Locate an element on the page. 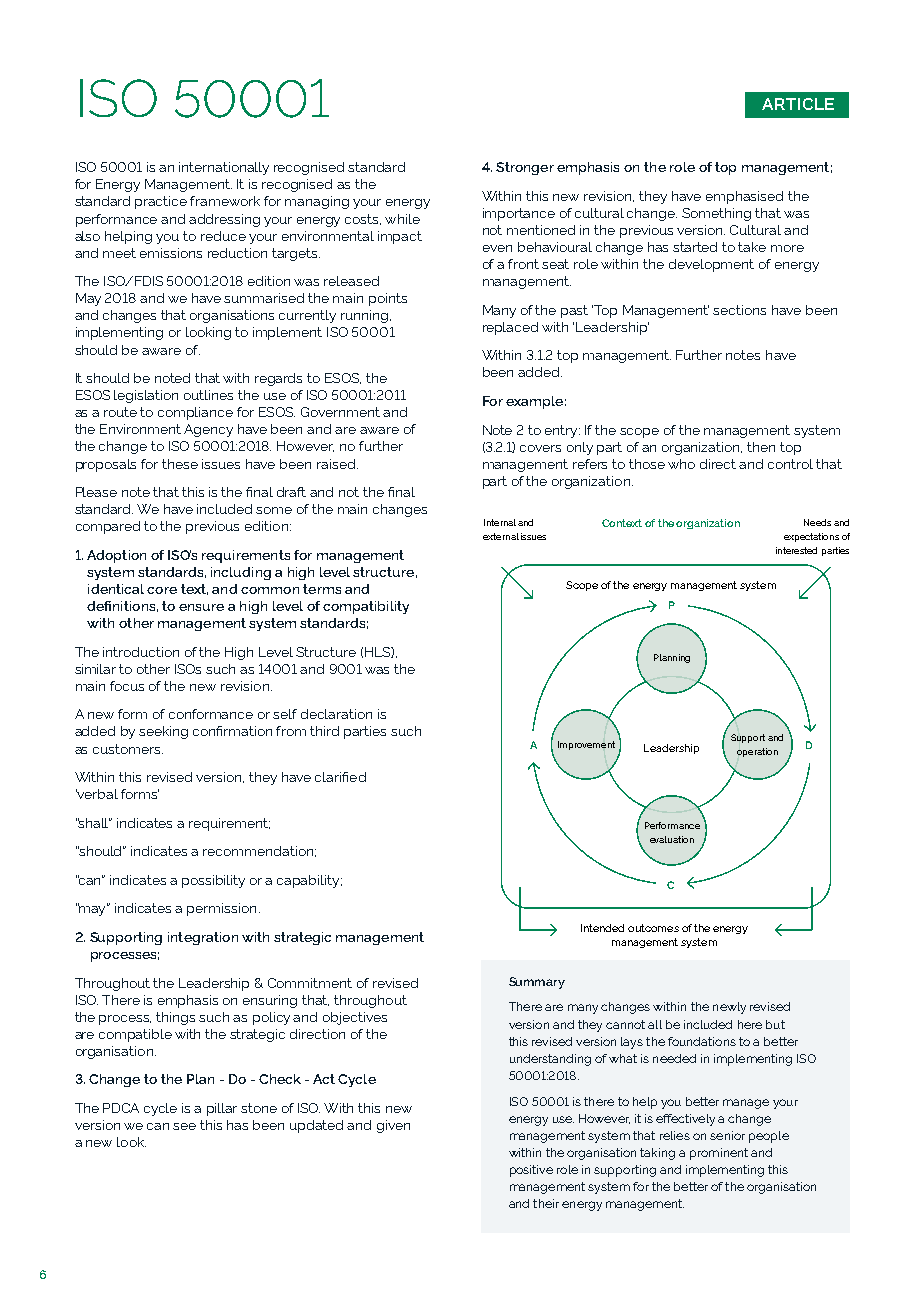 The image size is (924, 1308). ARTICLE is located at coordinates (798, 104).
